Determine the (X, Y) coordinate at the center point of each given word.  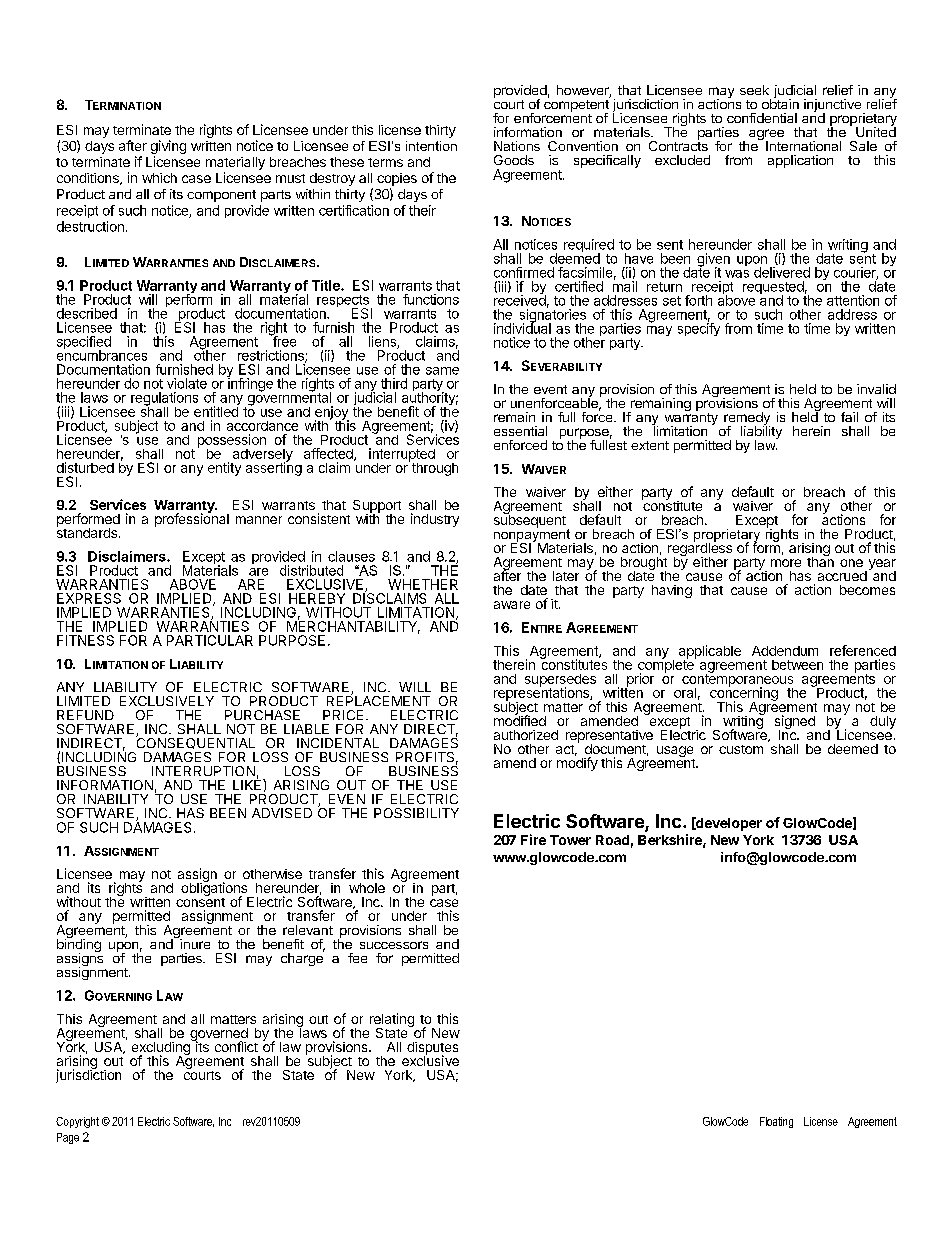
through (433, 468)
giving (168, 148)
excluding (162, 1048)
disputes (432, 1049)
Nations (517, 146)
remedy (747, 420)
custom (741, 749)
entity (224, 469)
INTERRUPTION (203, 771)
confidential (762, 118)
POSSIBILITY (416, 813)
